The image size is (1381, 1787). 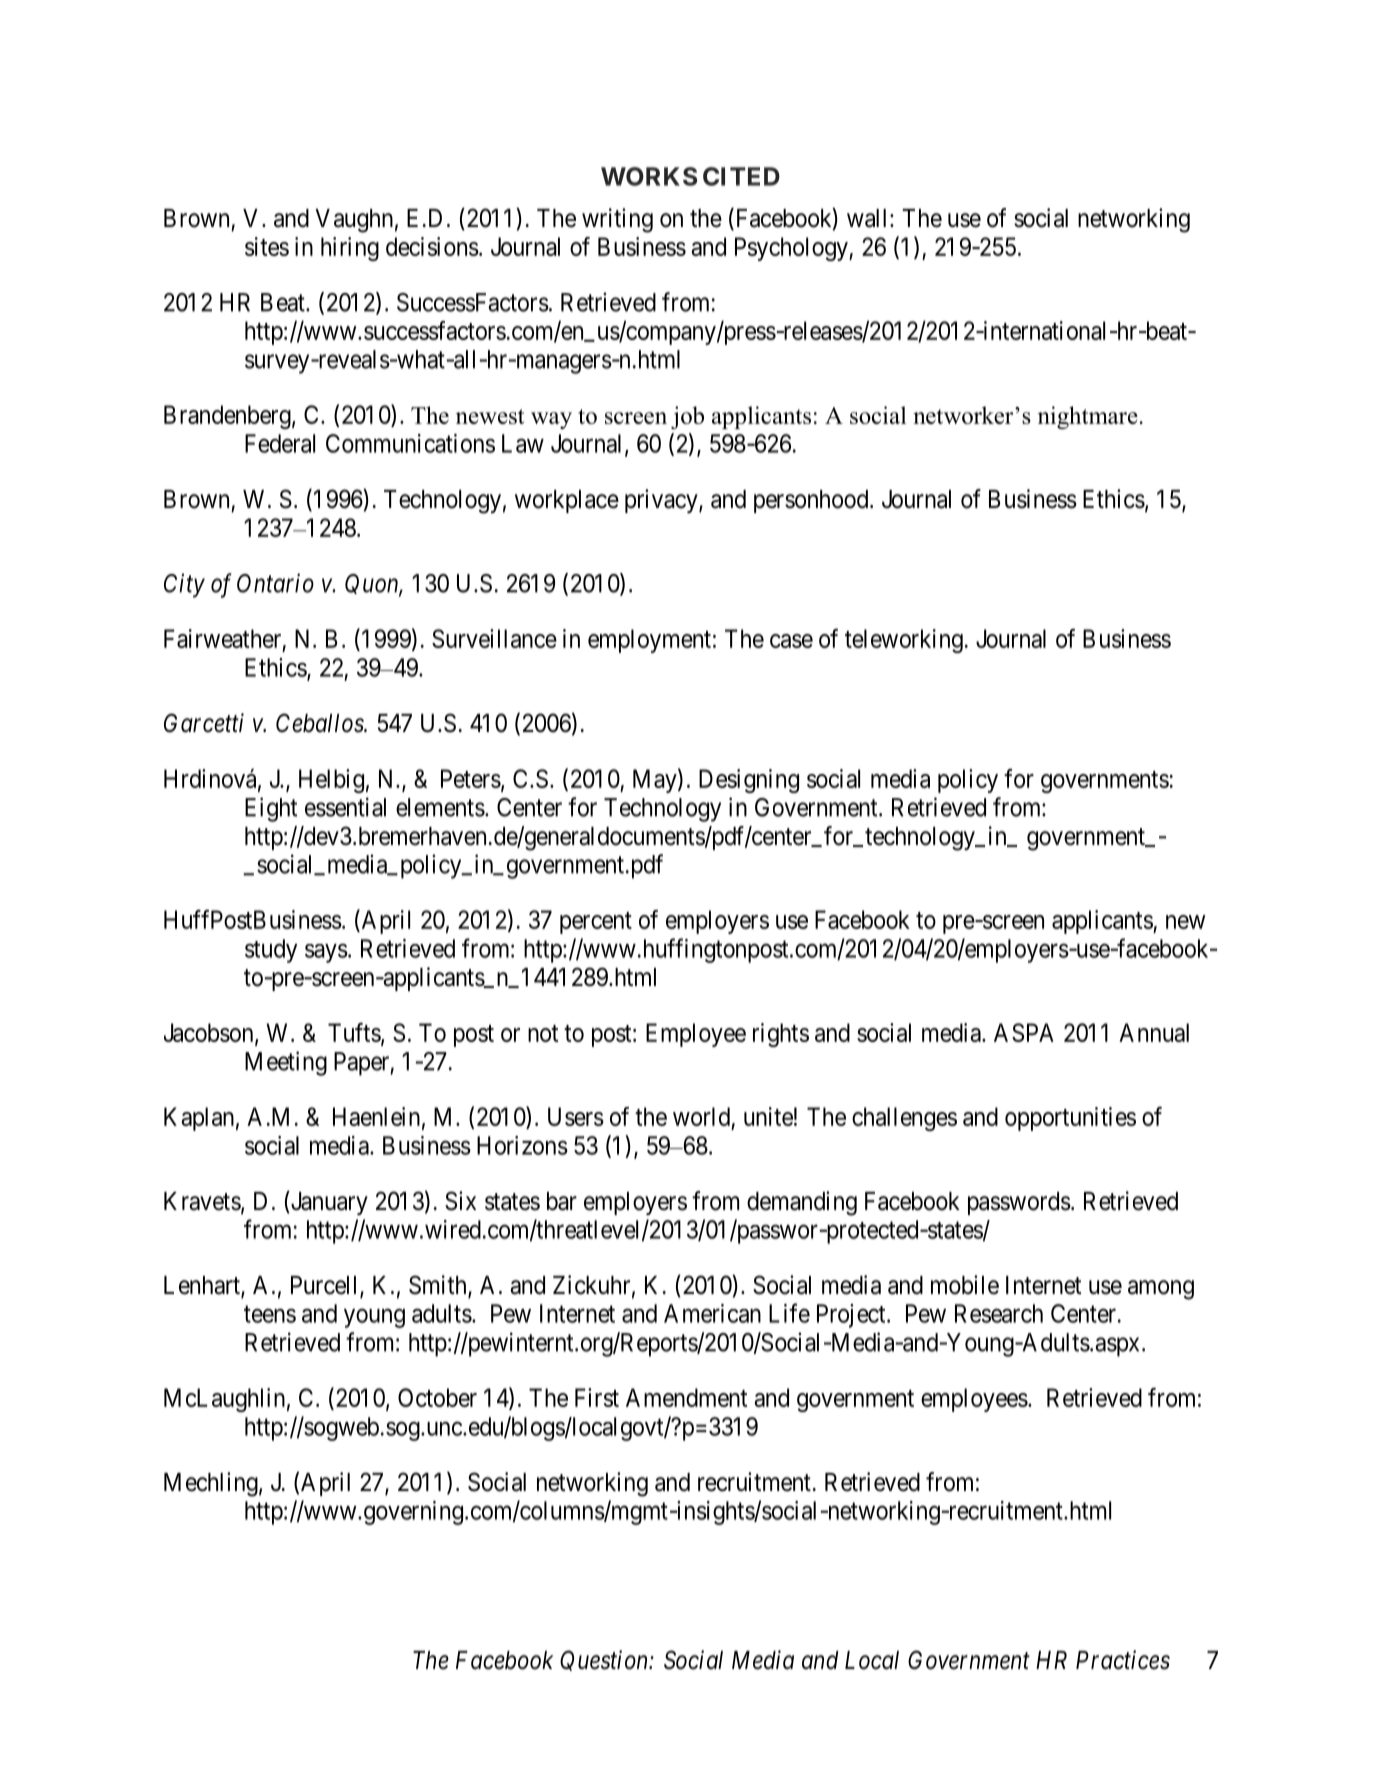 I want to click on hiring, so click(x=350, y=249).
